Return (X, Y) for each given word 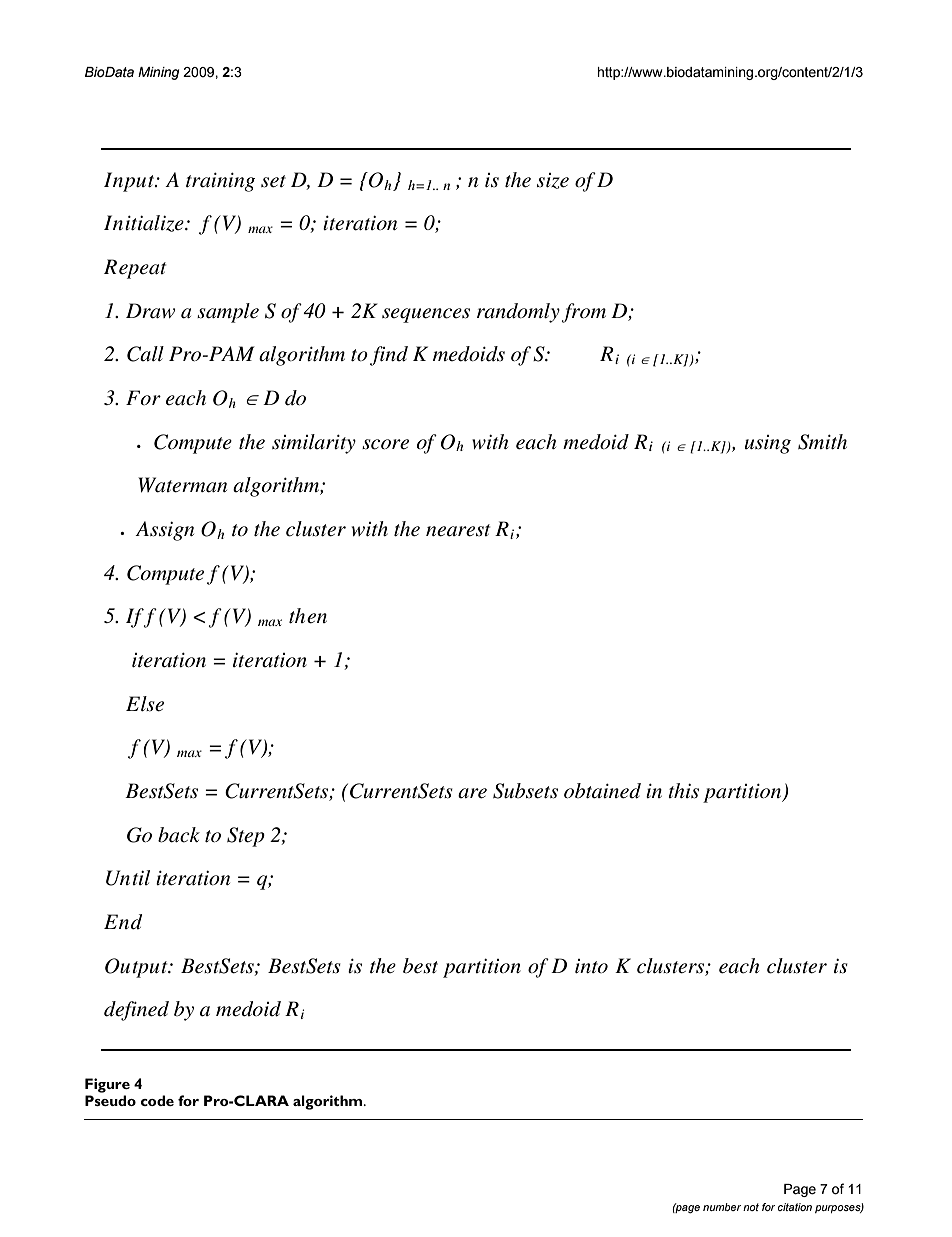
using (768, 444)
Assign (164, 531)
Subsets (525, 791)
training (220, 182)
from (583, 313)
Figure (107, 1085)
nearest (458, 530)
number (722, 1207)
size (553, 181)
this (683, 791)
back (179, 835)
